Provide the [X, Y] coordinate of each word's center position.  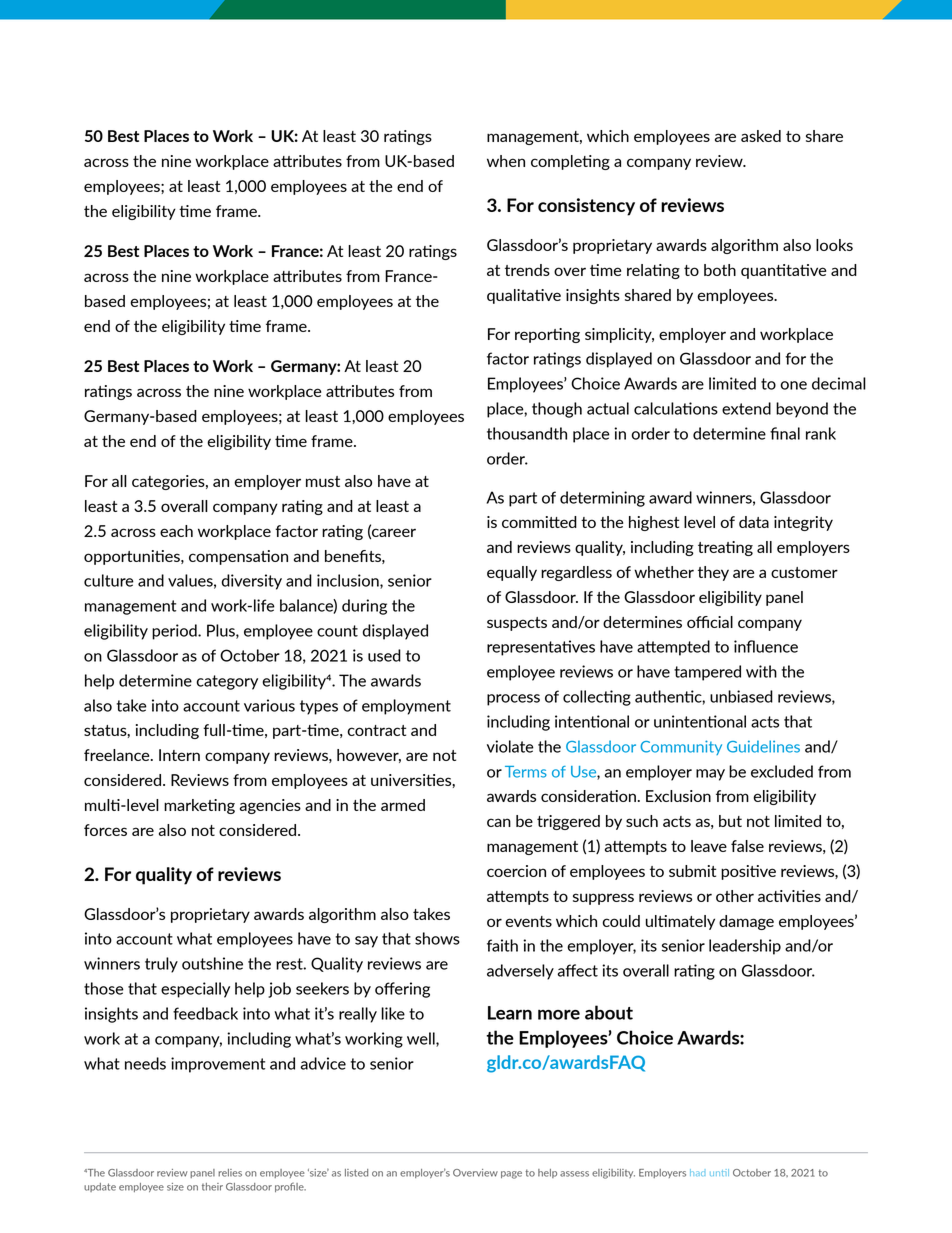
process [513, 700]
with [761, 671]
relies [230, 1173]
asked [761, 136]
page [511, 1175]
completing [570, 162]
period [175, 632]
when [506, 161]
